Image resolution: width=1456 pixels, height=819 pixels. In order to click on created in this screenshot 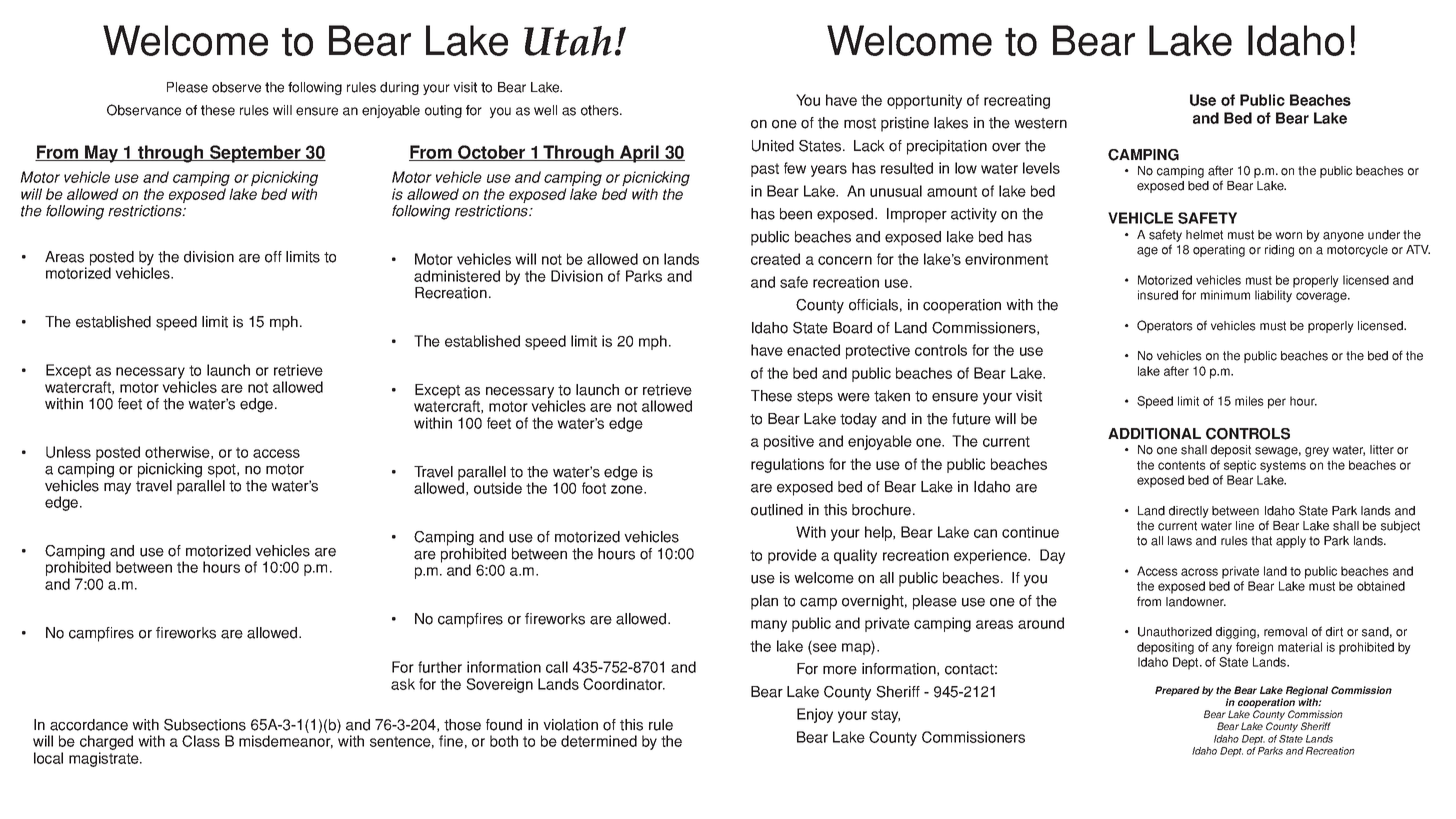, I will do `click(775, 259)`.
